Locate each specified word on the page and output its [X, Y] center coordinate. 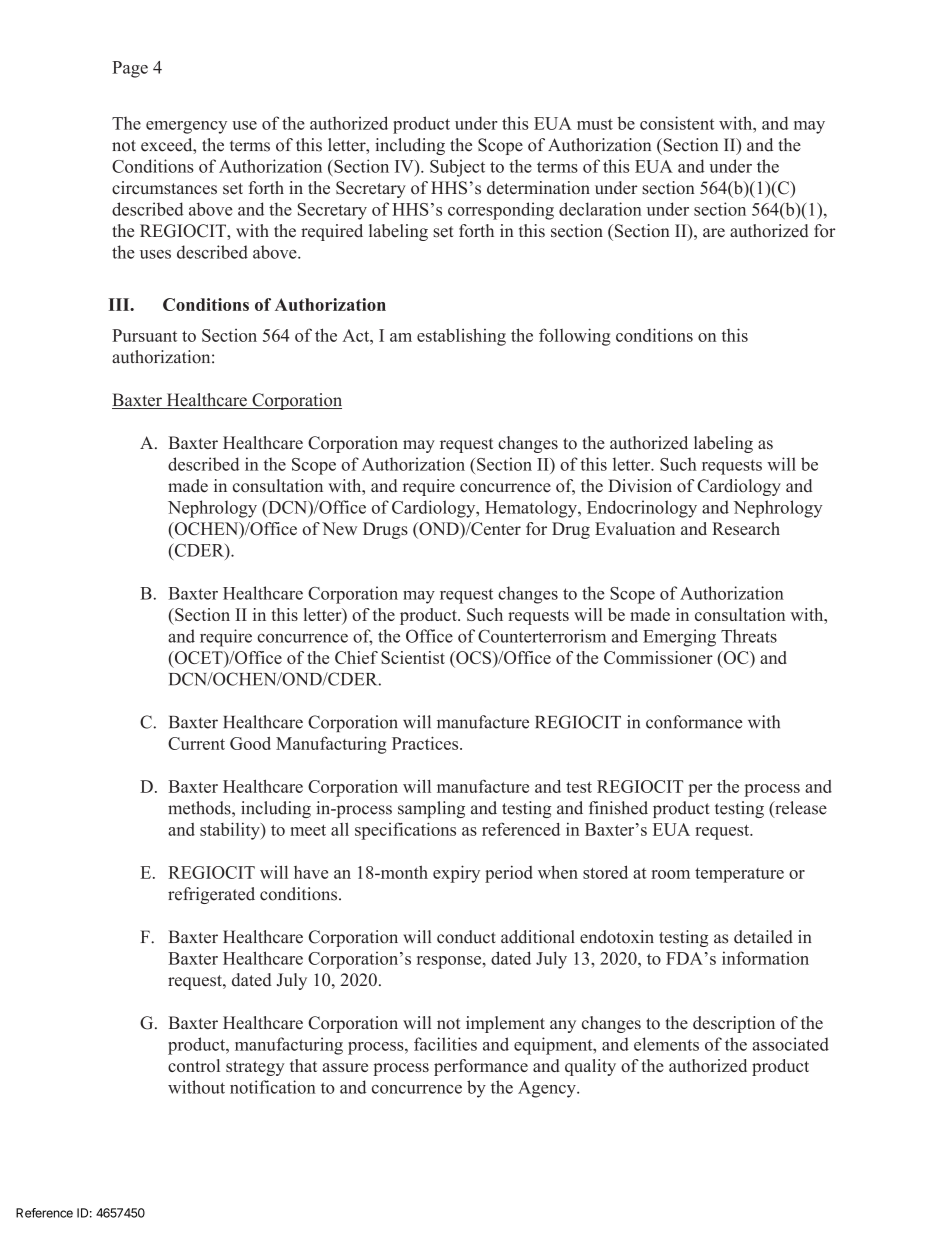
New [339, 528]
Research [746, 528]
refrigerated [211, 895]
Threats [749, 636]
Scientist [413, 657]
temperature [739, 875]
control [194, 1065]
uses [155, 254]
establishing [461, 337]
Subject [457, 168]
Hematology [532, 509]
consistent [677, 123]
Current [196, 743]
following [575, 337]
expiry [456, 874]
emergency [186, 127]
